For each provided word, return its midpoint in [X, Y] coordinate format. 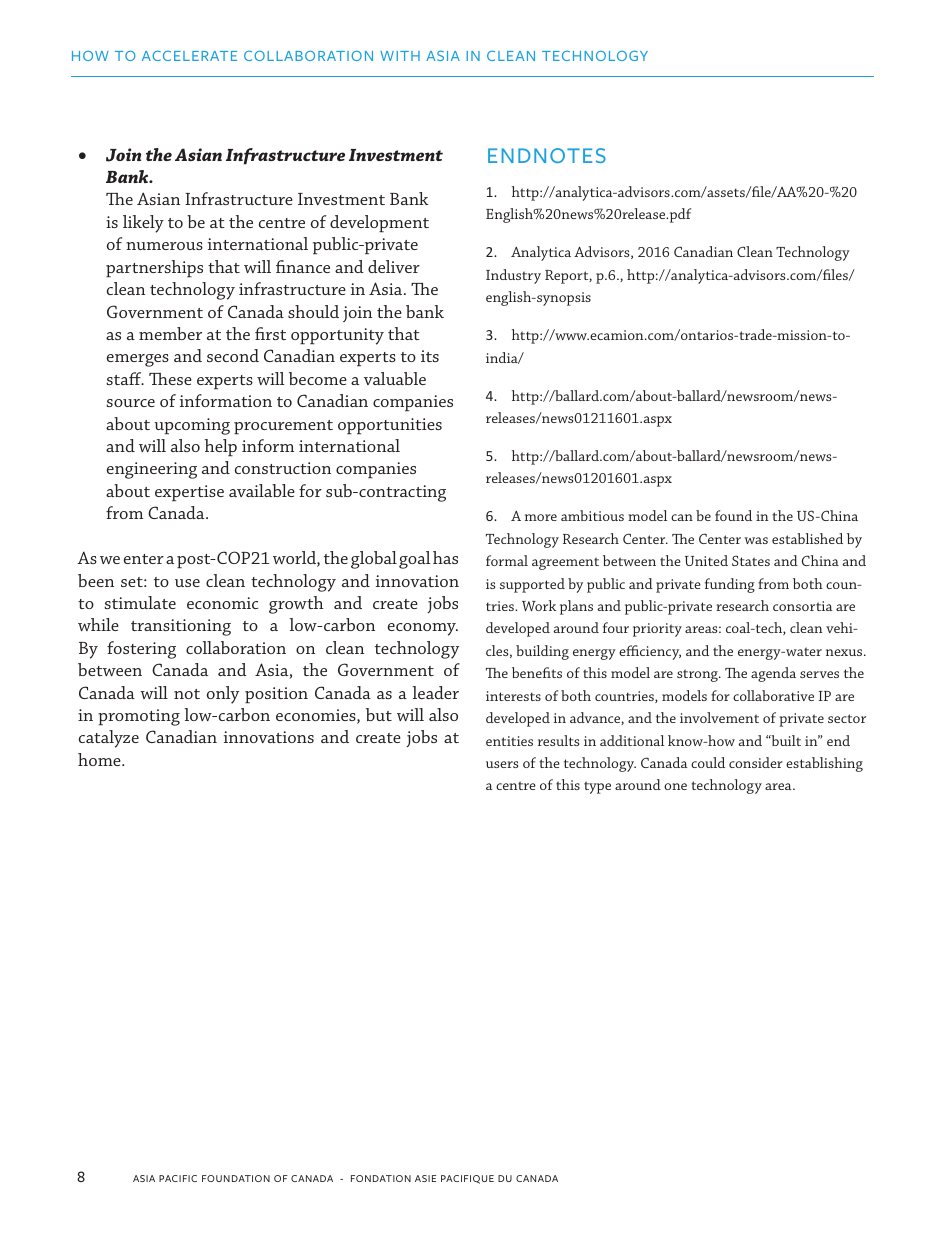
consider [756, 762]
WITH [400, 56]
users [502, 764]
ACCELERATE [189, 56]
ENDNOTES [547, 155]
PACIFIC [178, 1178]
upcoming [192, 426]
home [100, 759]
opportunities [390, 426]
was [756, 540]
